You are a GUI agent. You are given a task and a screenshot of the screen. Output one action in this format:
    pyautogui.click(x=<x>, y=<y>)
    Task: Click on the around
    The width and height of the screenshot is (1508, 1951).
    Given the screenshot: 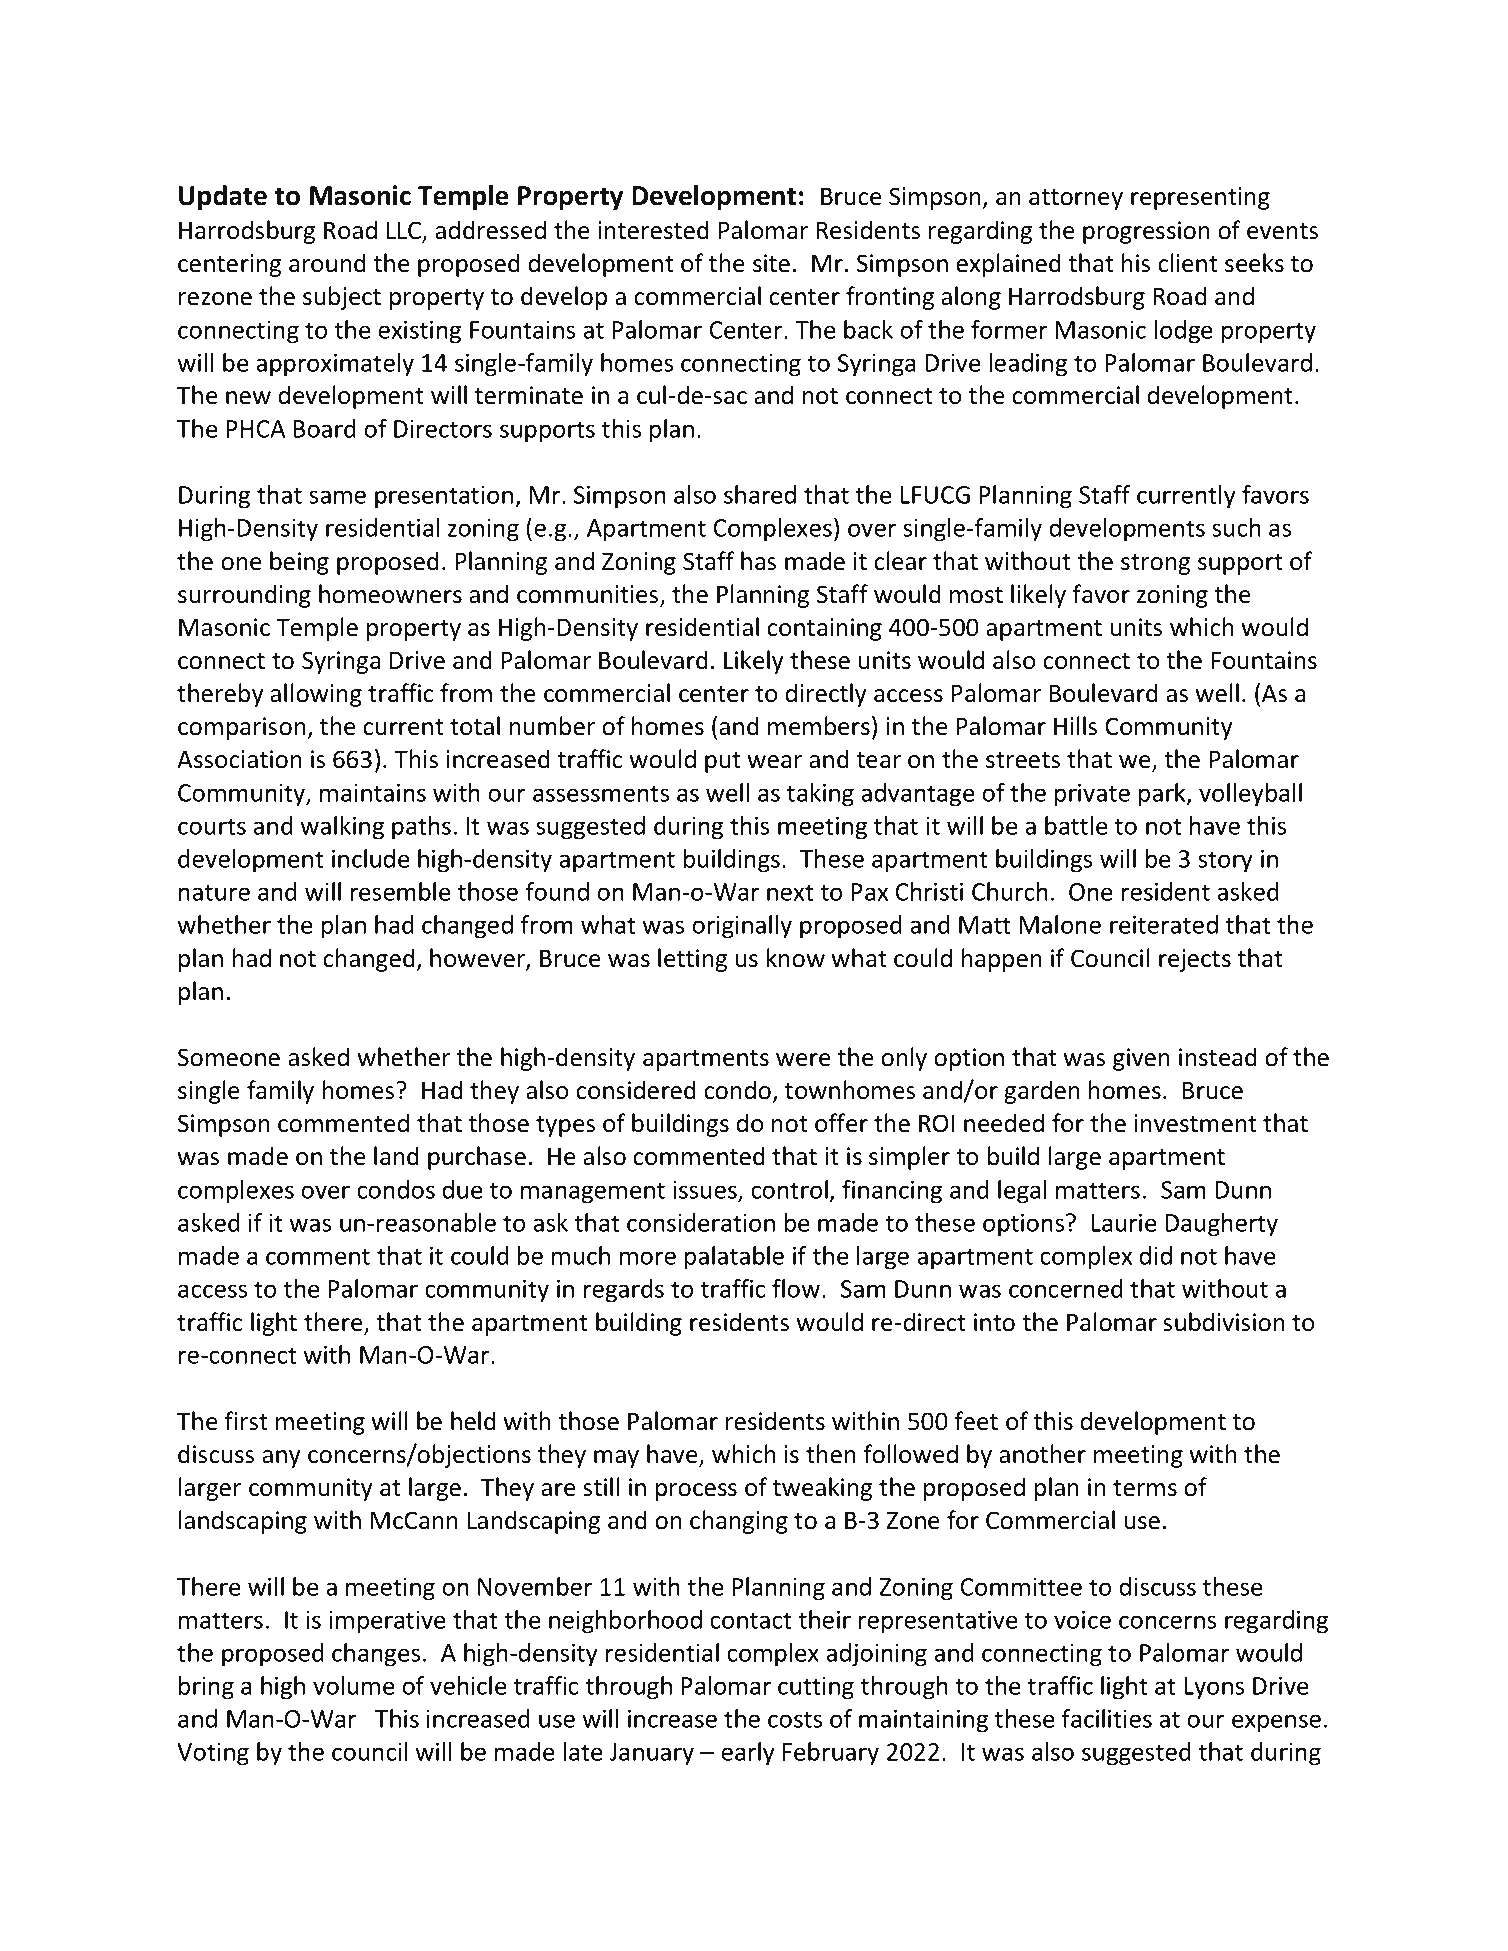 What is the action you would take?
    pyautogui.click(x=327, y=263)
